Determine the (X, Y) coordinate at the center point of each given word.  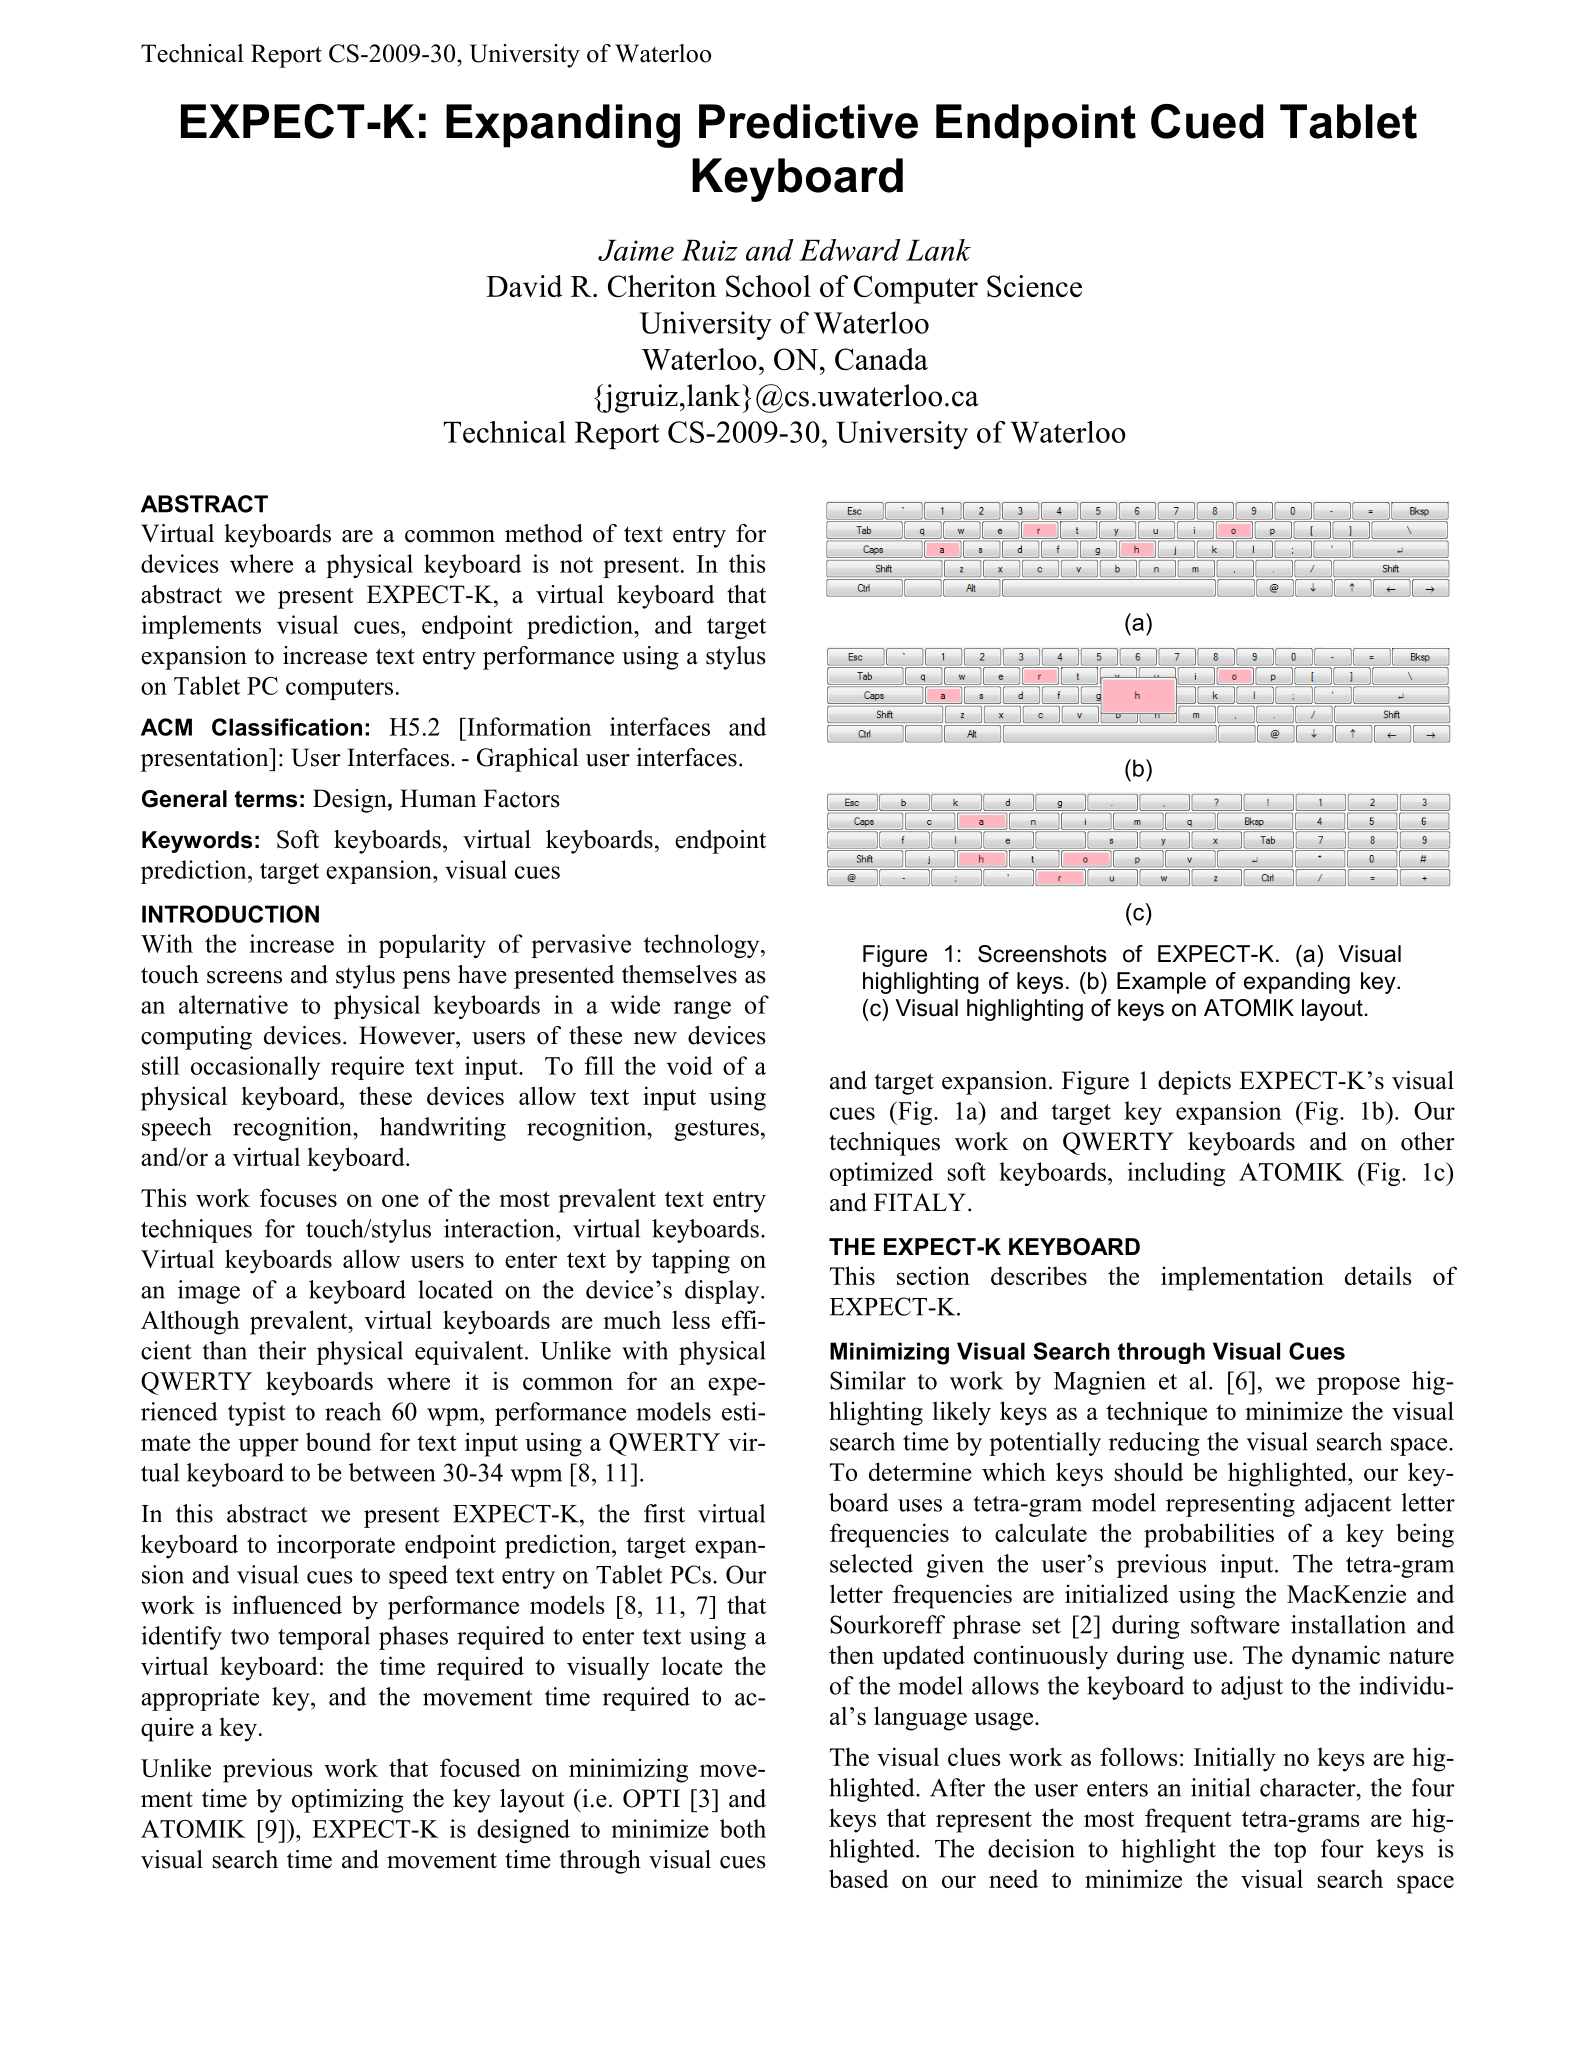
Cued (1207, 121)
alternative (233, 1004)
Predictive (808, 121)
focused (480, 1767)
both (743, 1828)
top (1290, 1852)
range (702, 1010)
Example (1161, 983)
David (524, 286)
